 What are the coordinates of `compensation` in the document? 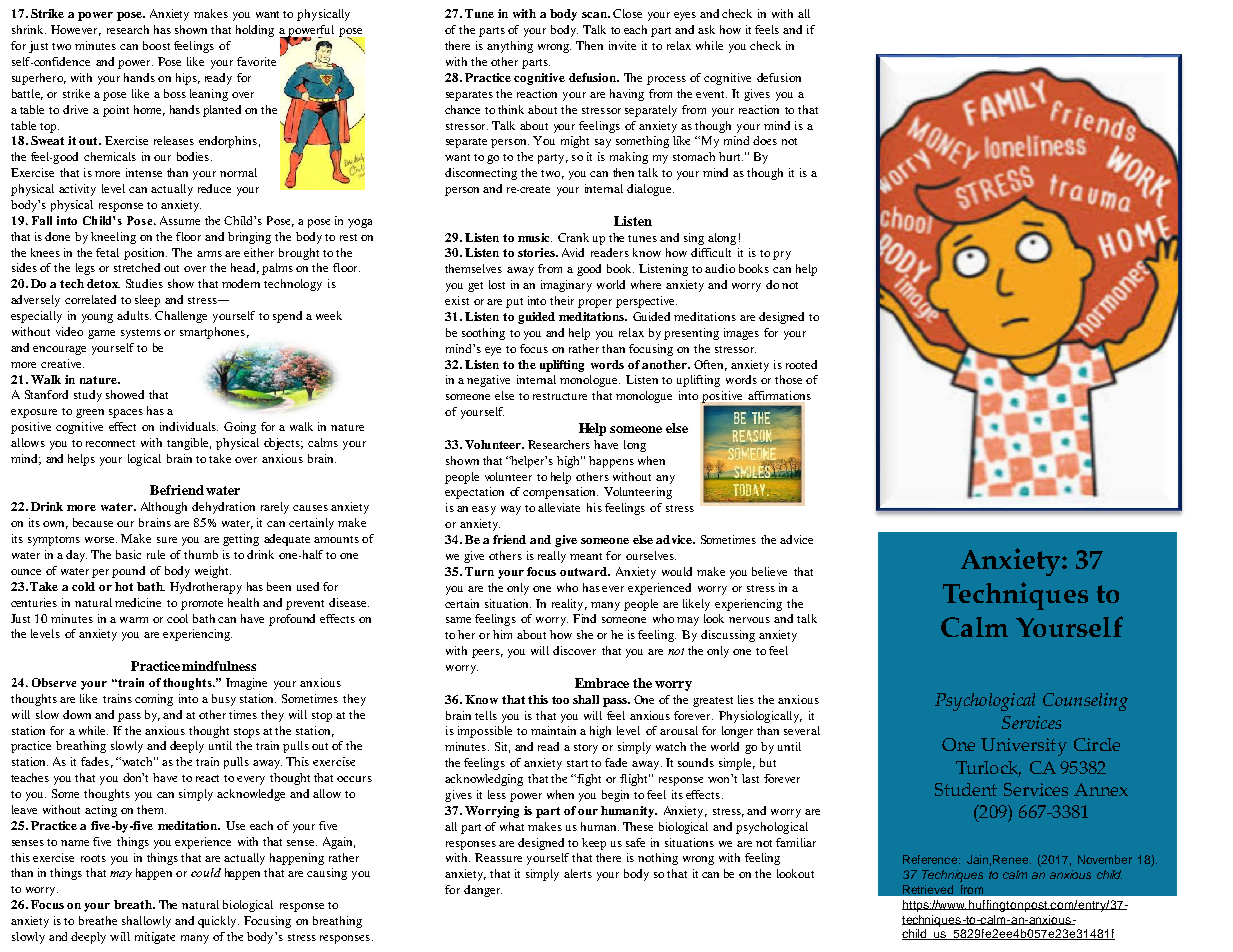 It's located at (560, 493).
